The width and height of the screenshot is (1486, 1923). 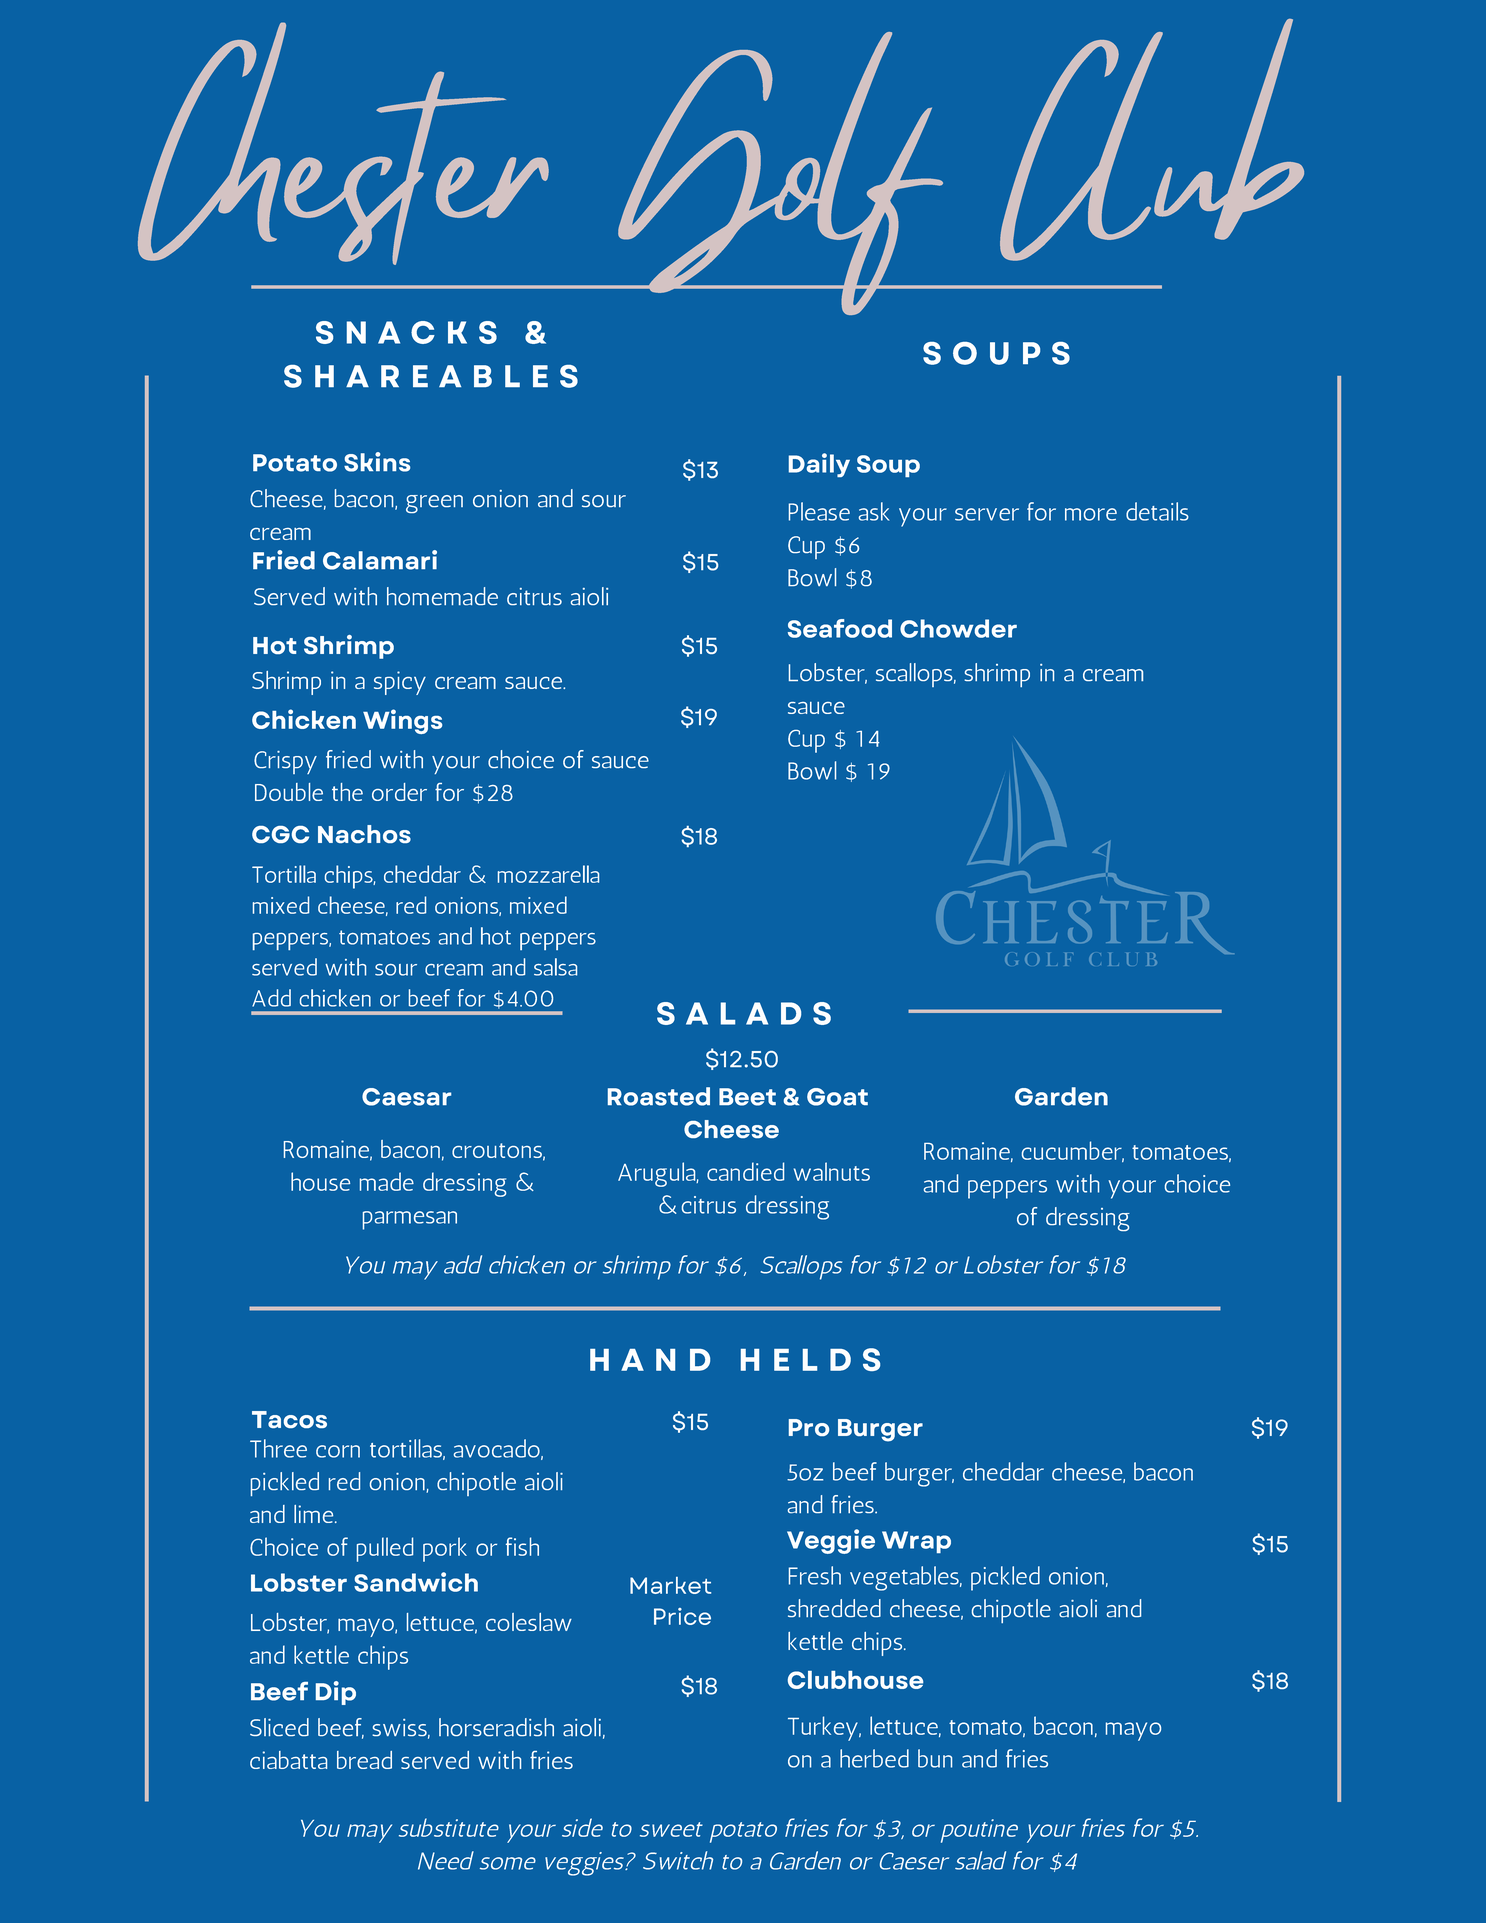 I want to click on Chester, so click(x=343, y=143).
